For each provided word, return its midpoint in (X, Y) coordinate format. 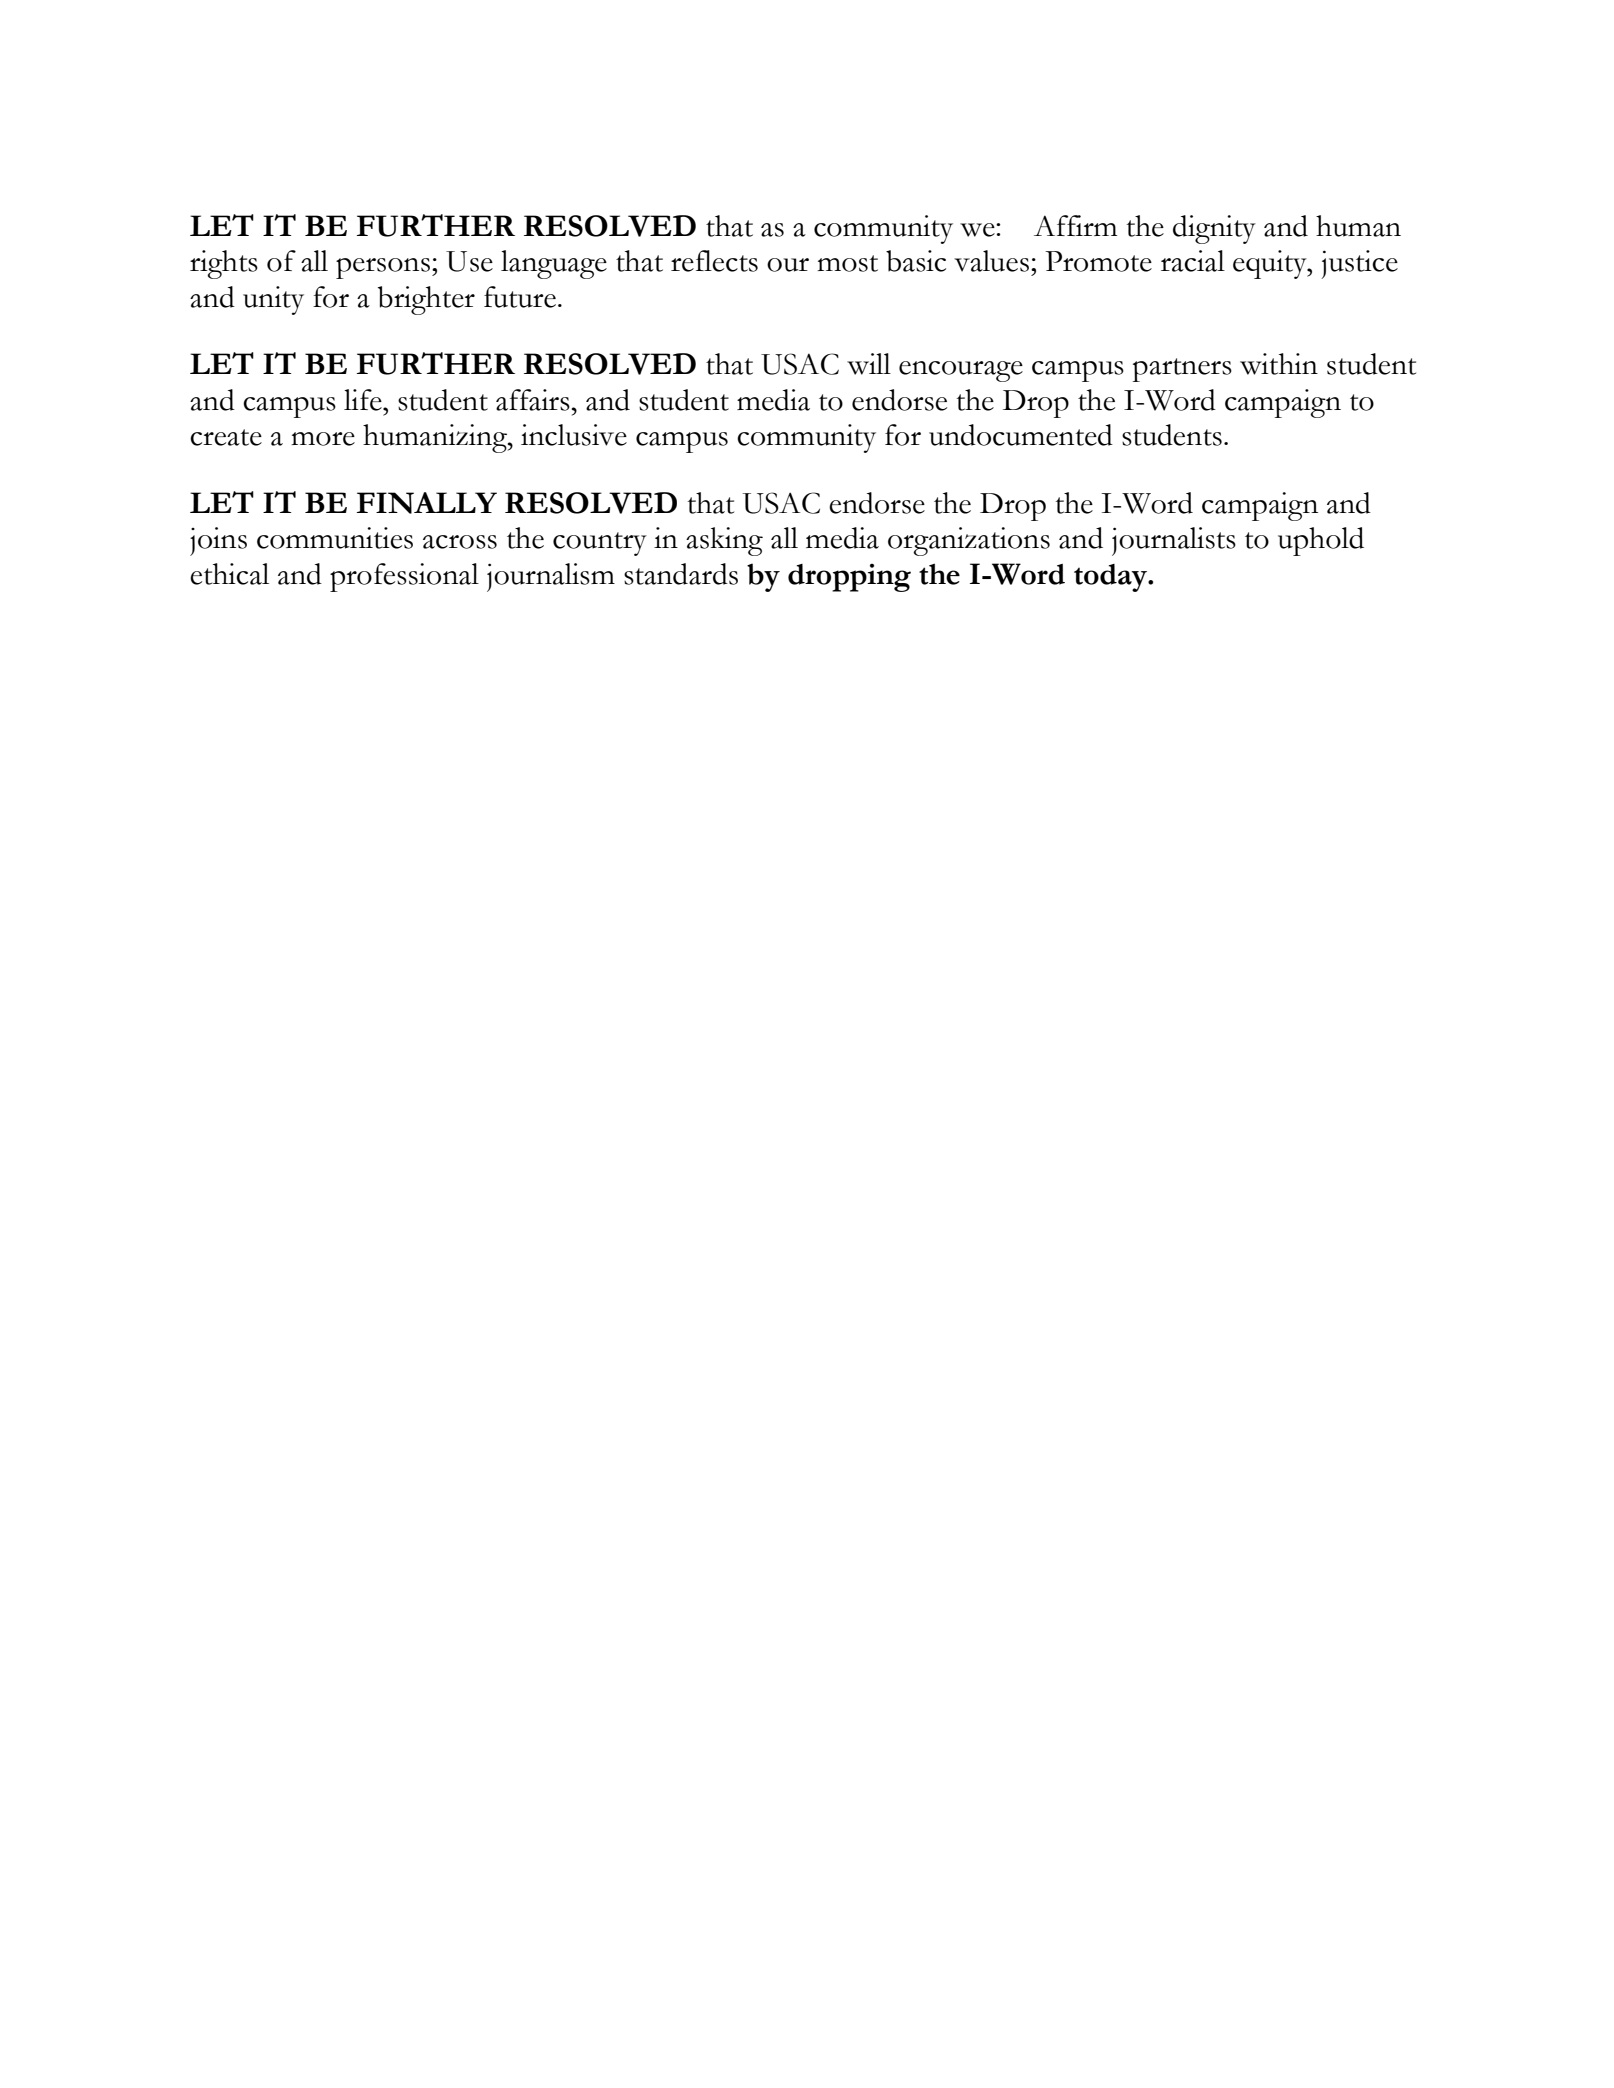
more (323, 439)
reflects (714, 261)
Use (469, 261)
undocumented (1021, 435)
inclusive (574, 435)
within (1279, 364)
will (869, 364)
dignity (1214, 229)
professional (404, 577)
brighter (426, 300)
